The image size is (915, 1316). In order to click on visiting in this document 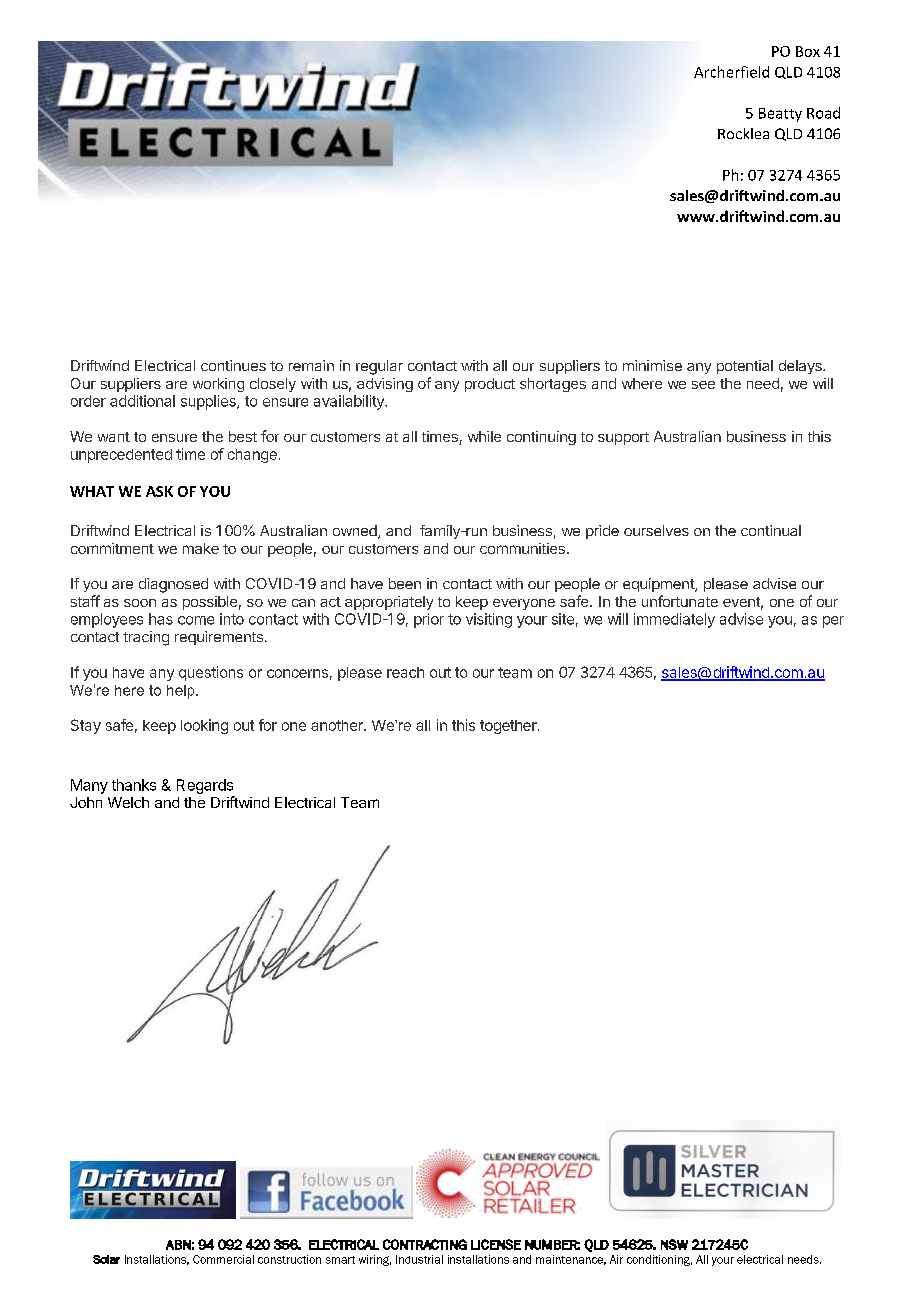, I will do `click(489, 620)`.
